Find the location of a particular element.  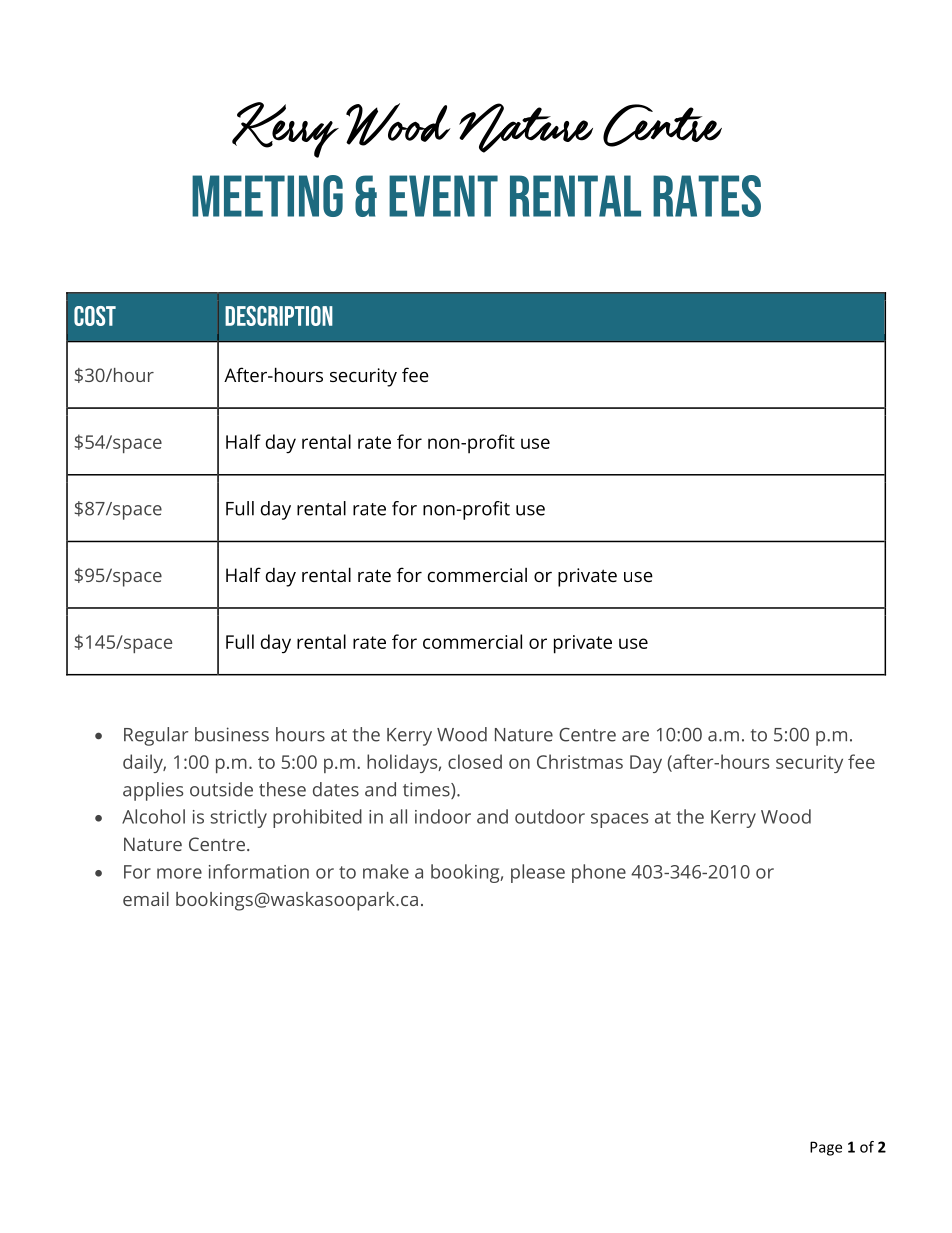

COST is located at coordinates (95, 316).
